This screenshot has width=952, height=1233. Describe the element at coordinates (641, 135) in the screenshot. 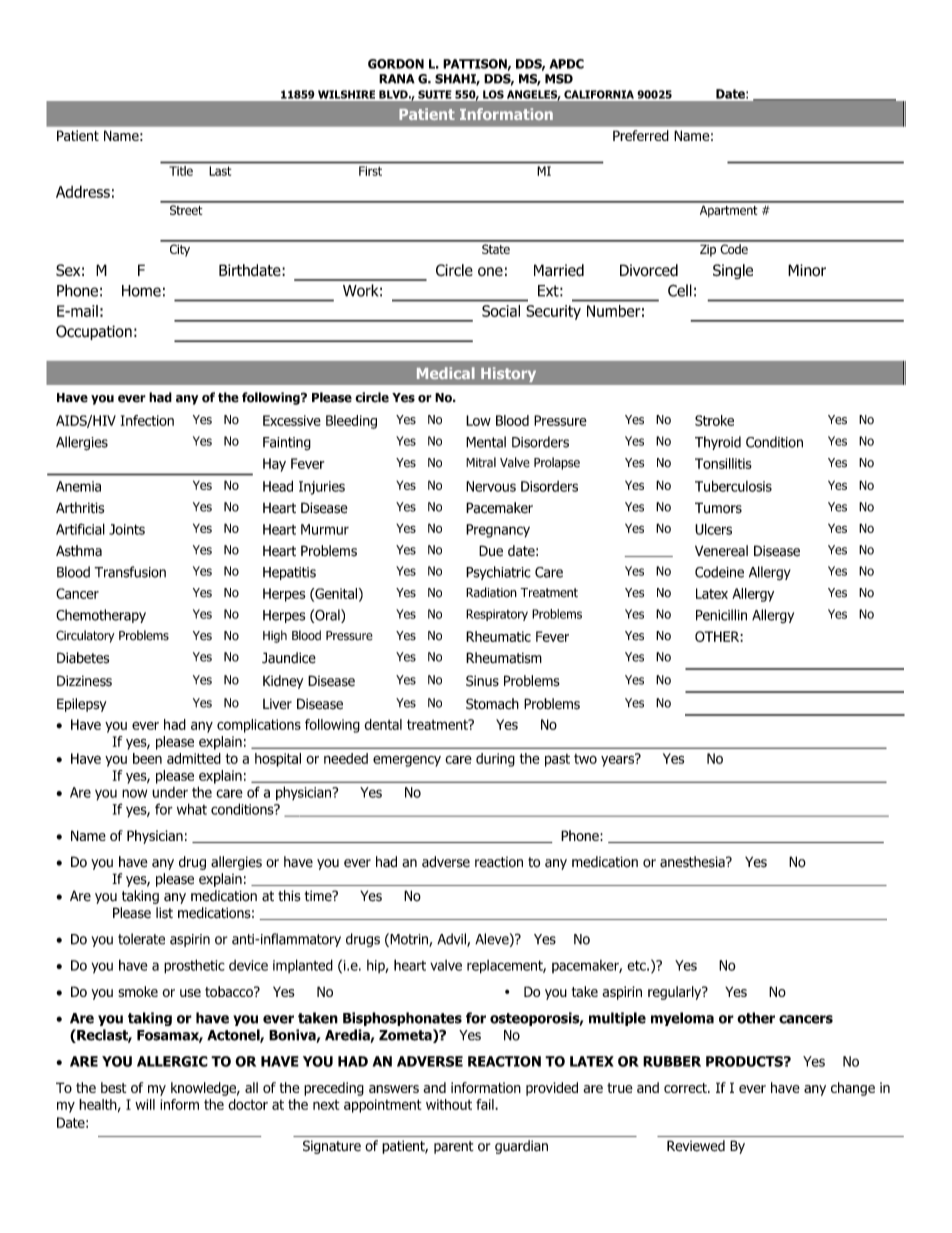

I see `Preferred` at that location.
